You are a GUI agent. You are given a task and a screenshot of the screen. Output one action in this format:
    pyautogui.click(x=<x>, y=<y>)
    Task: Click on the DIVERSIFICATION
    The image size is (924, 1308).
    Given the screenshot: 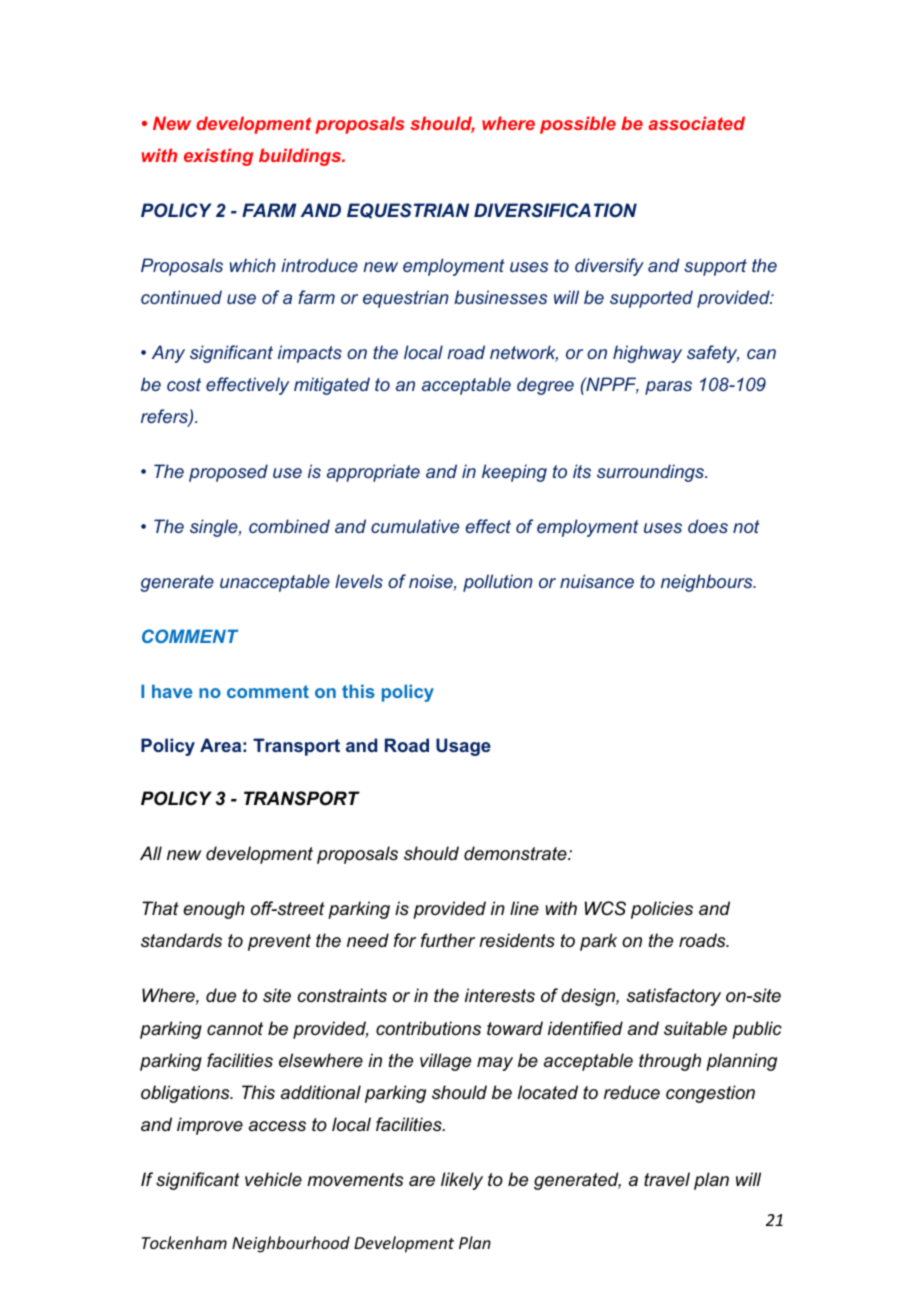 What is the action you would take?
    pyautogui.click(x=555, y=210)
